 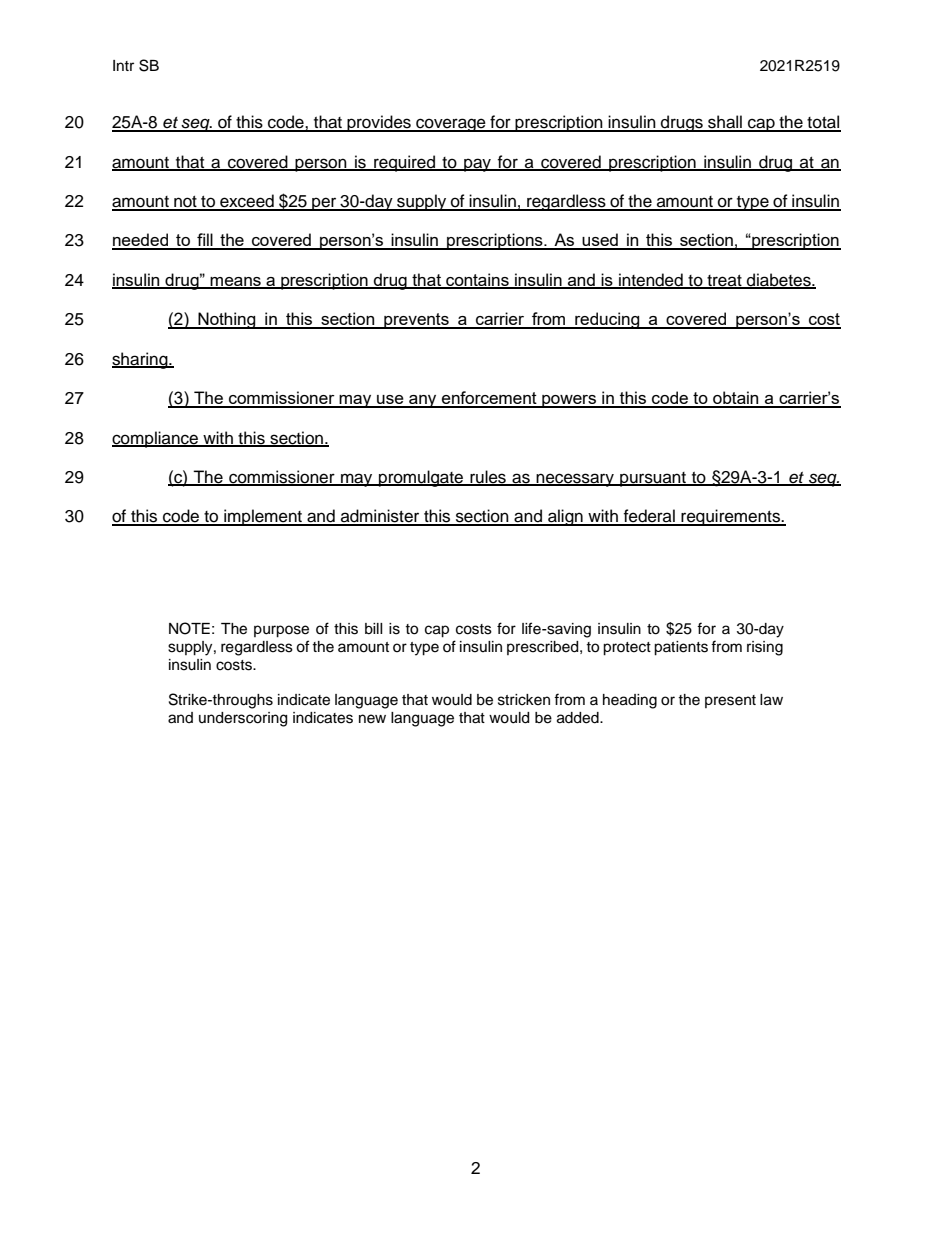 I want to click on coverage, so click(x=451, y=125).
